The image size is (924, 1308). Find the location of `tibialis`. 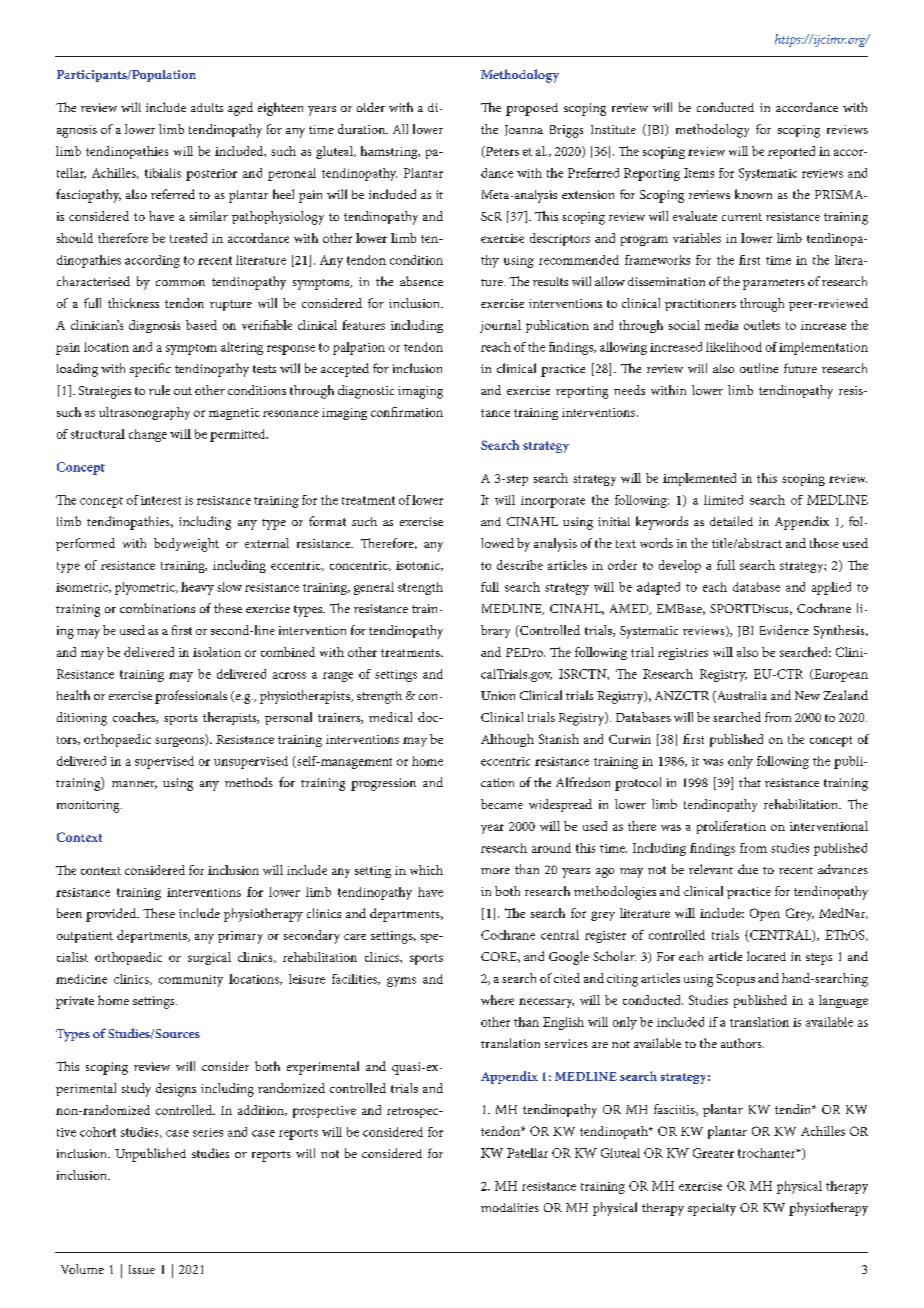

tibialis is located at coordinates (163, 173).
